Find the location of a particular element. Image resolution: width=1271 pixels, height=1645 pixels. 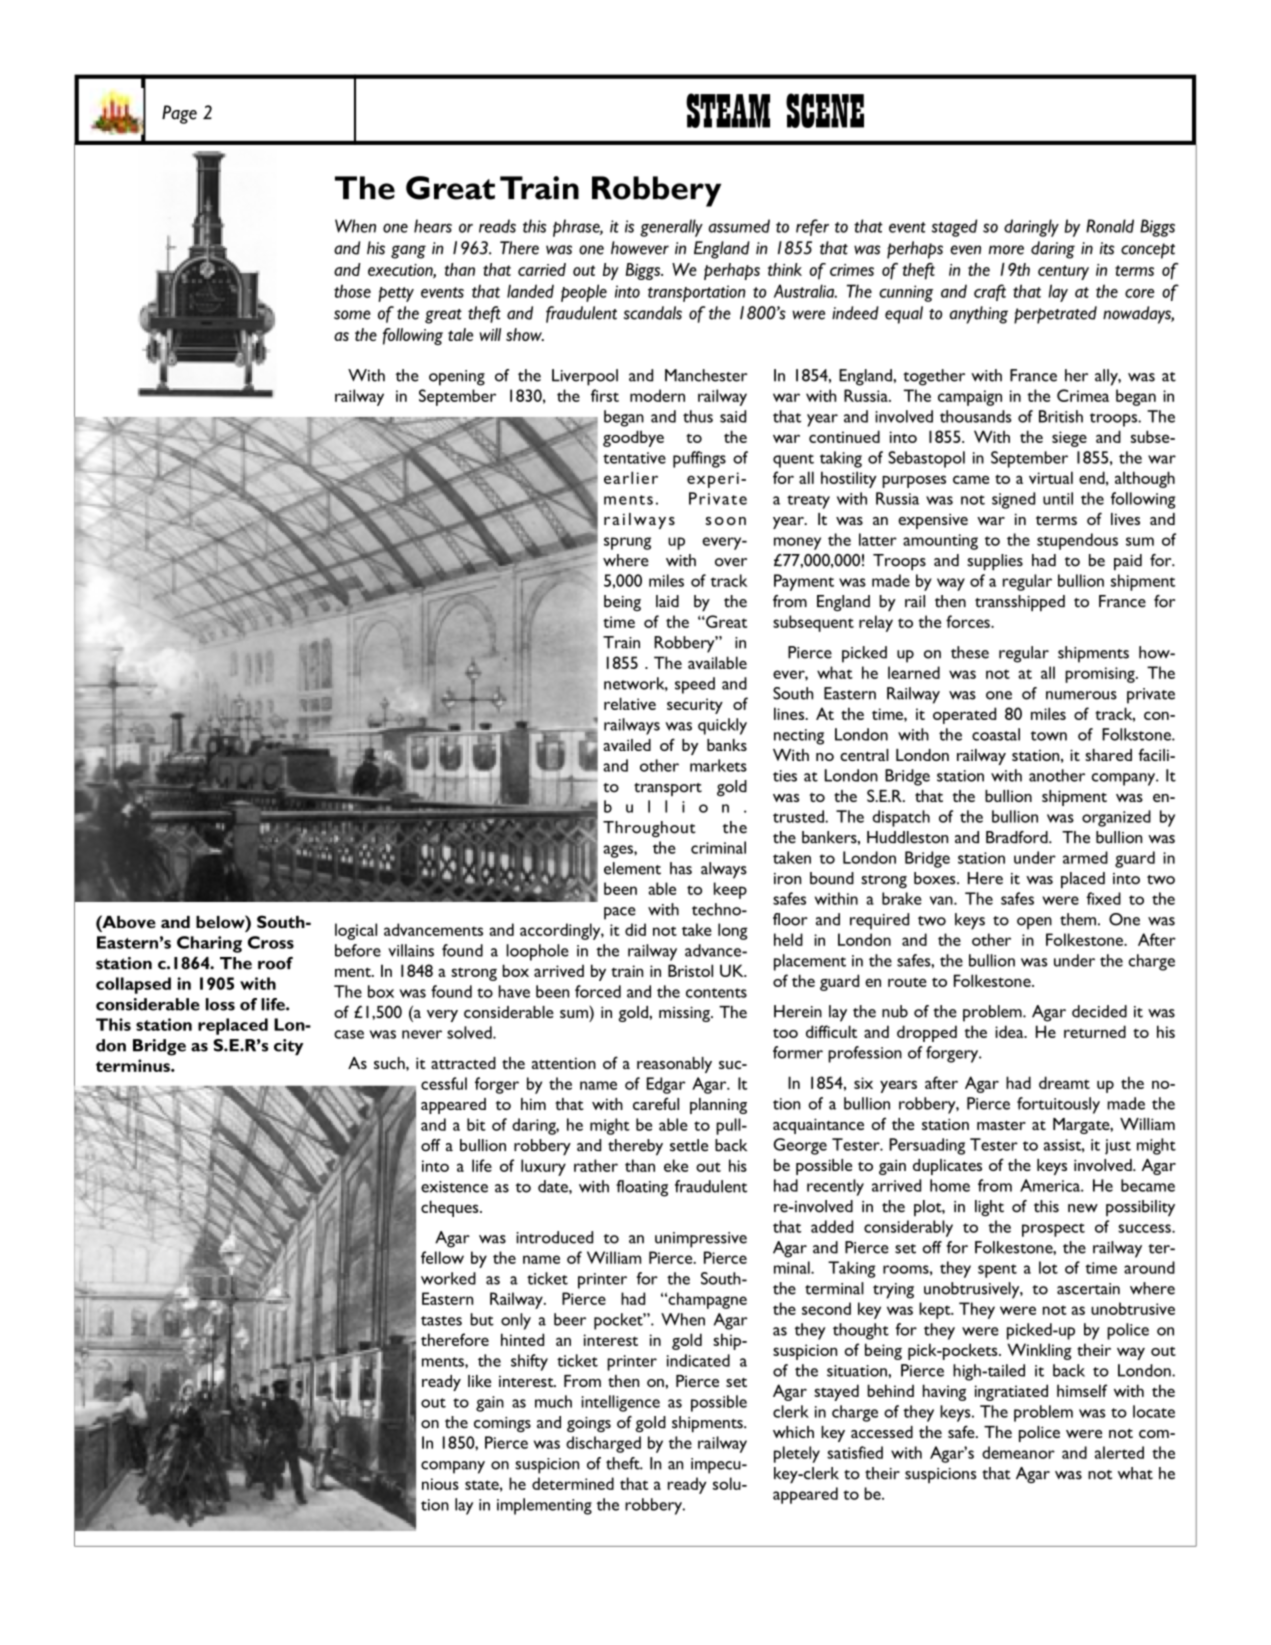

like is located at coordinates (479, 1381).
